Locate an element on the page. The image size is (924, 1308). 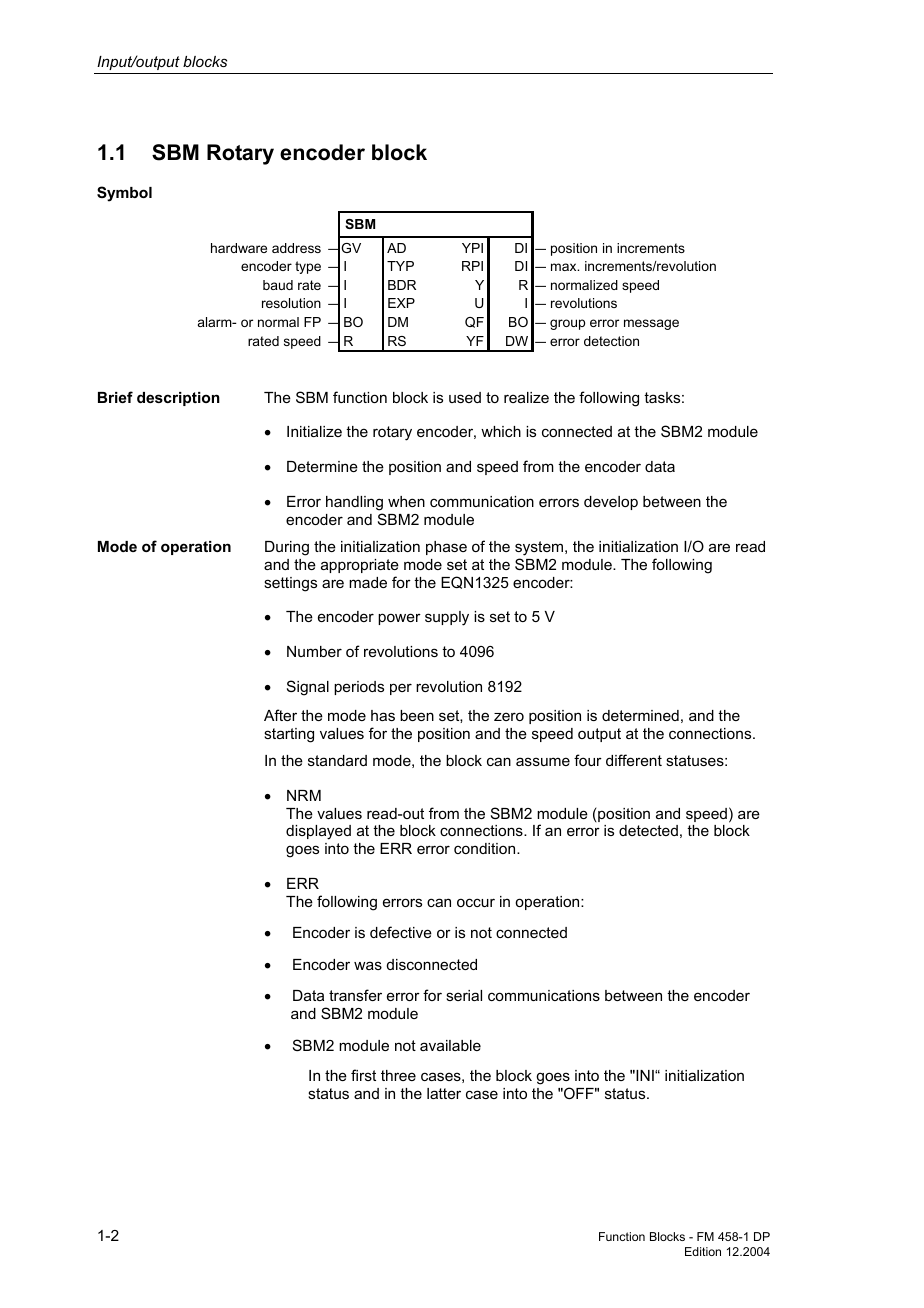
defective is located at coordinates (401, 932).
